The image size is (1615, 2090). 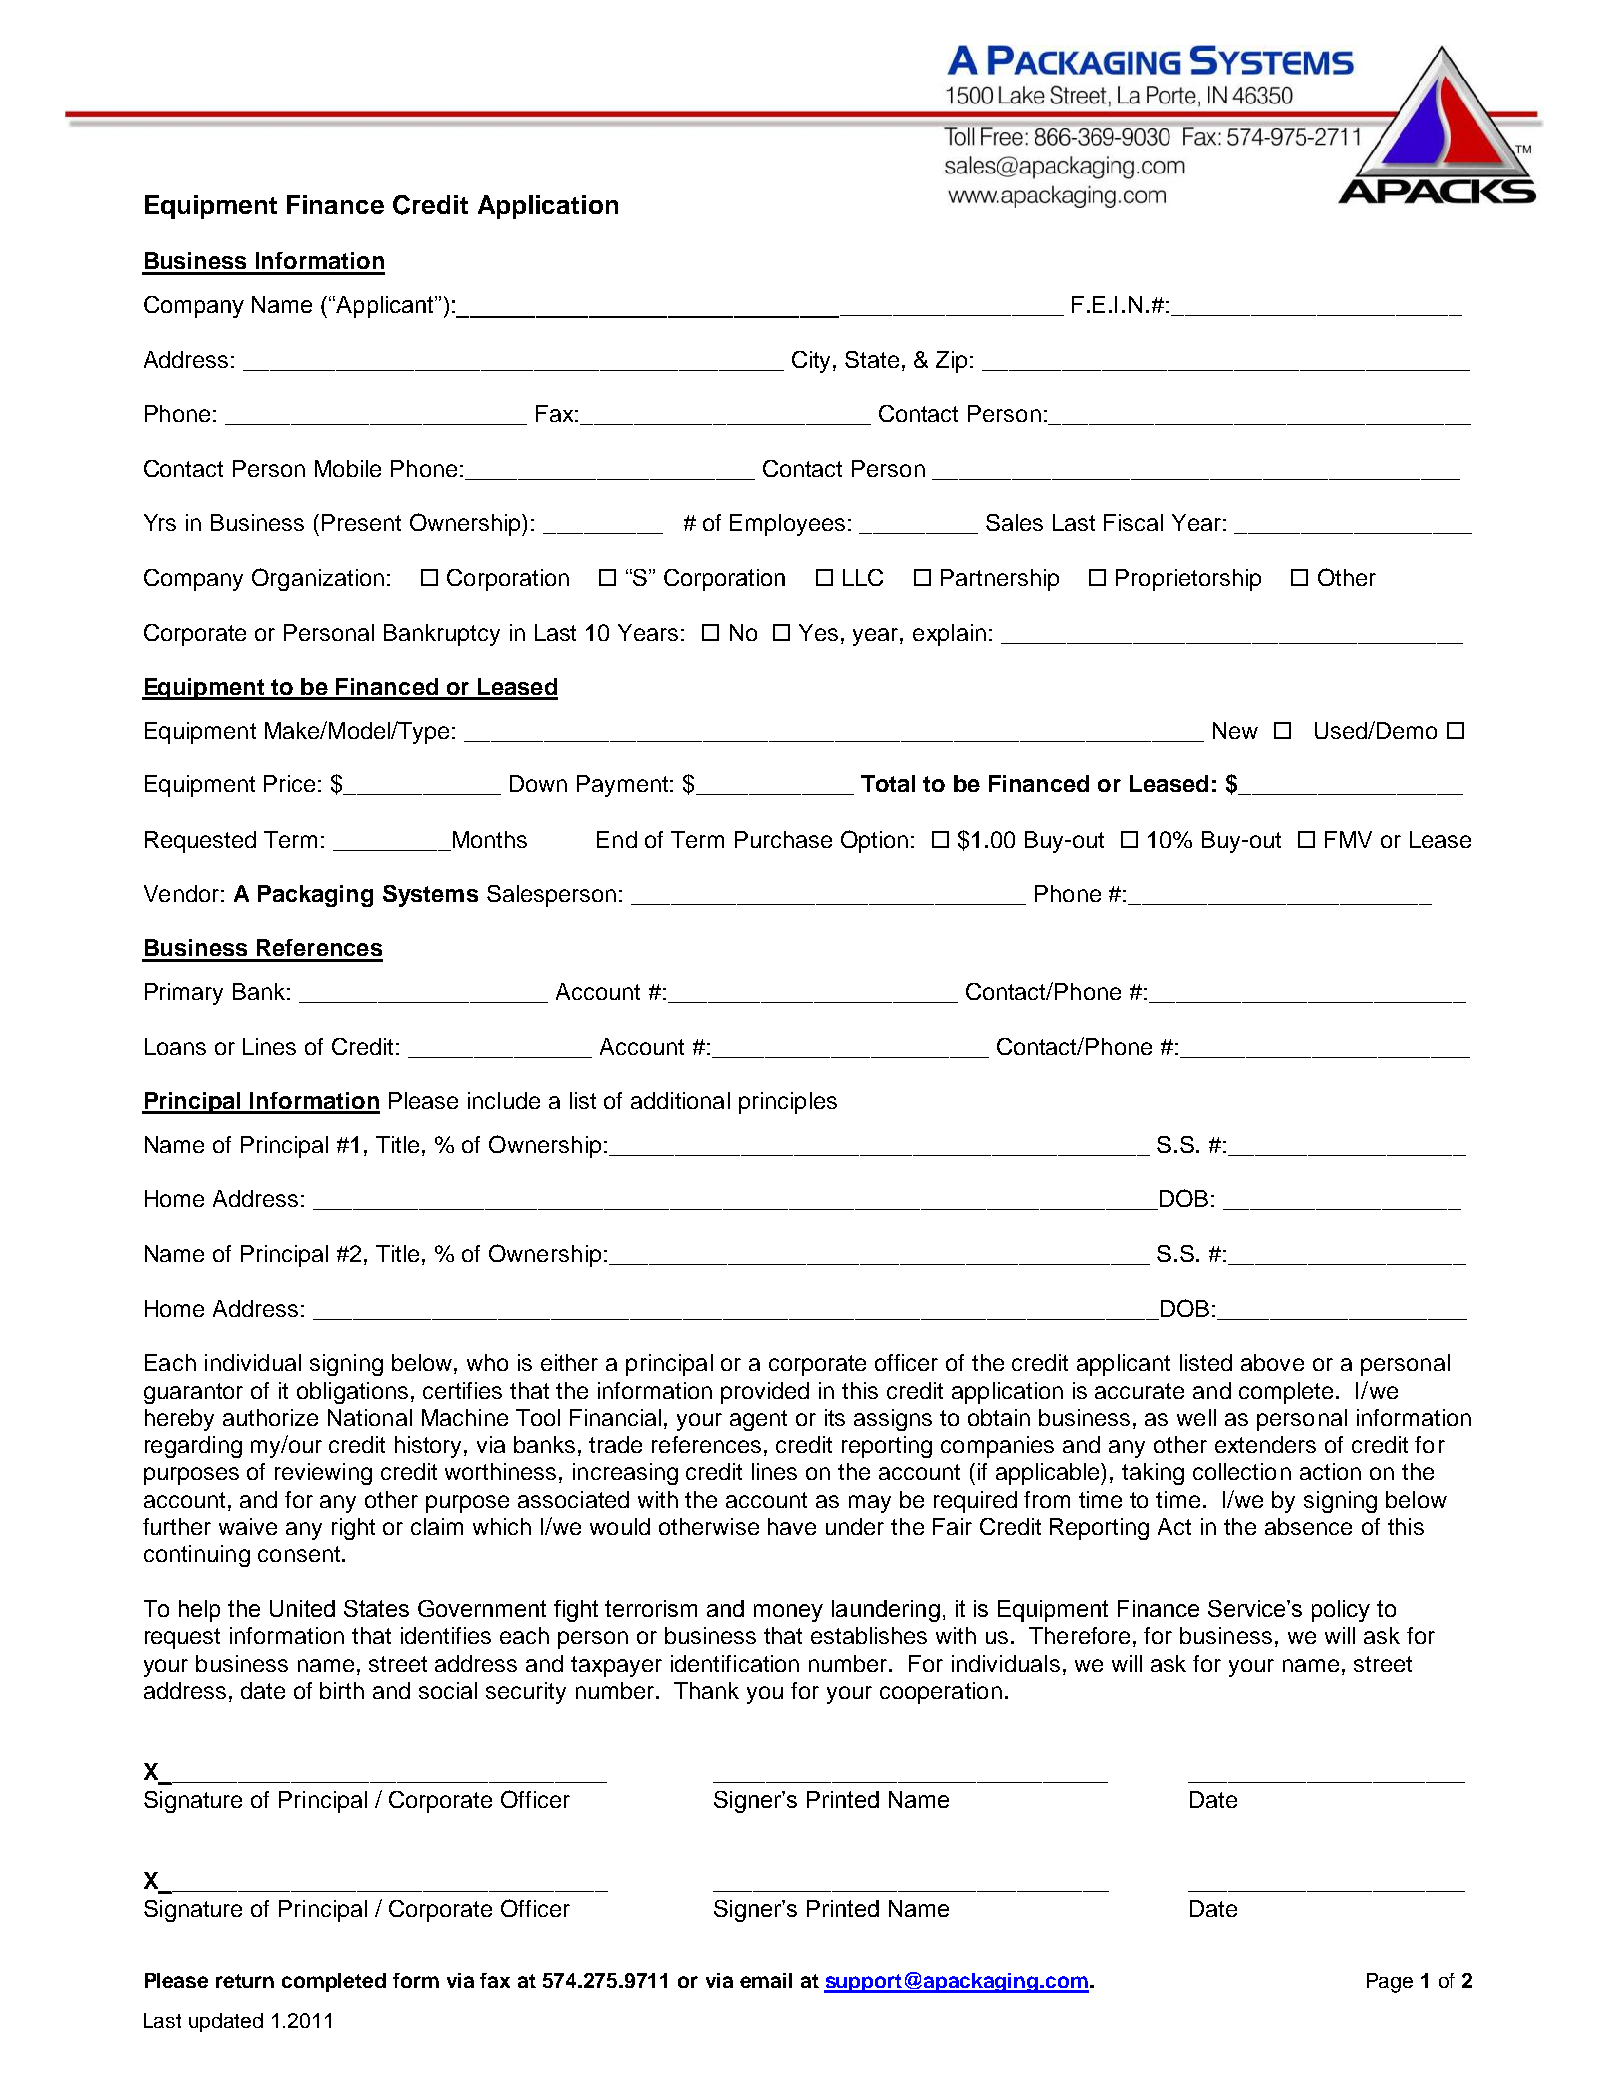 I want to click on above, so click(x=1272, y=1362).
